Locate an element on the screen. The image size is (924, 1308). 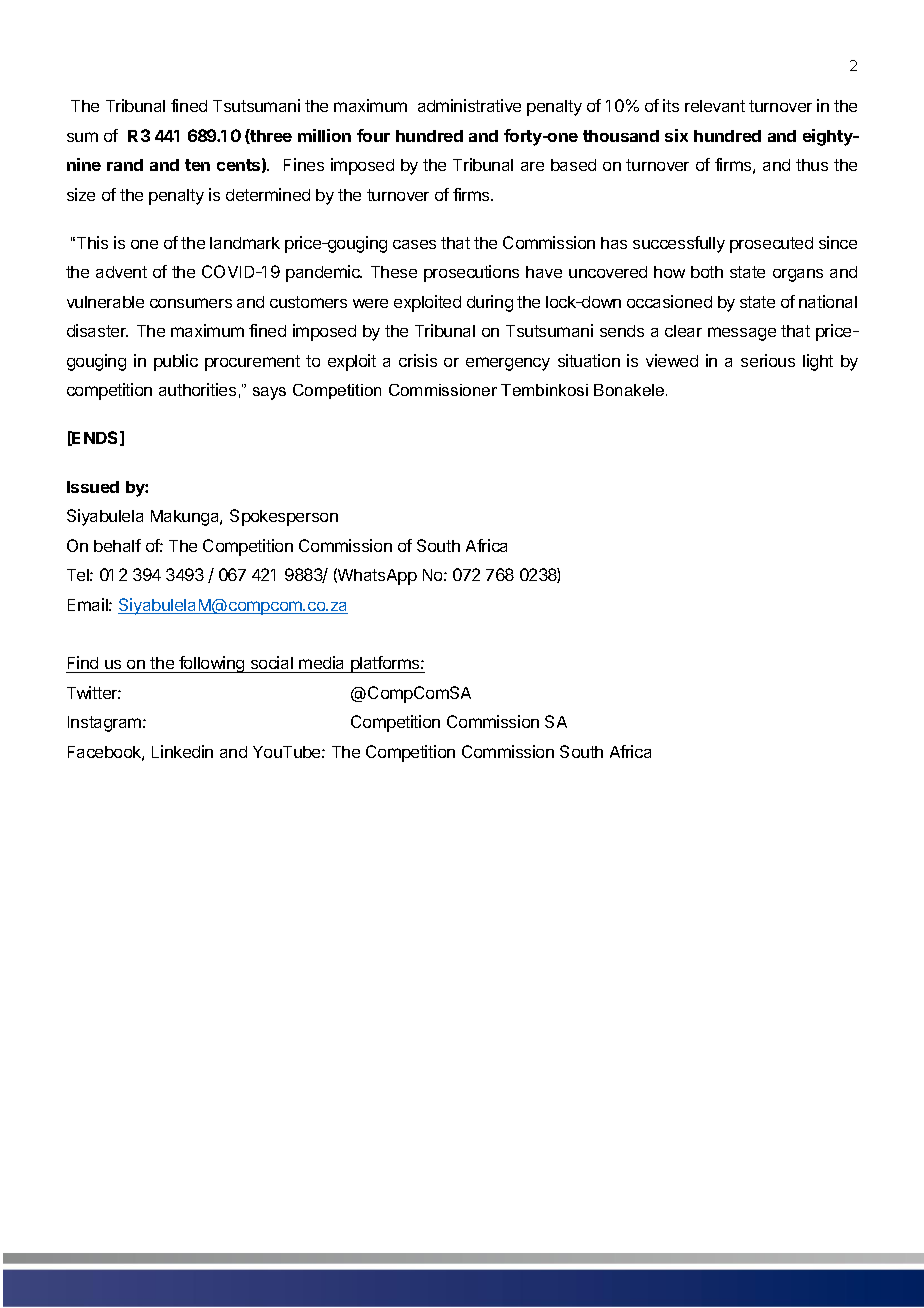
relevant is located at coordinates (715, 106).
